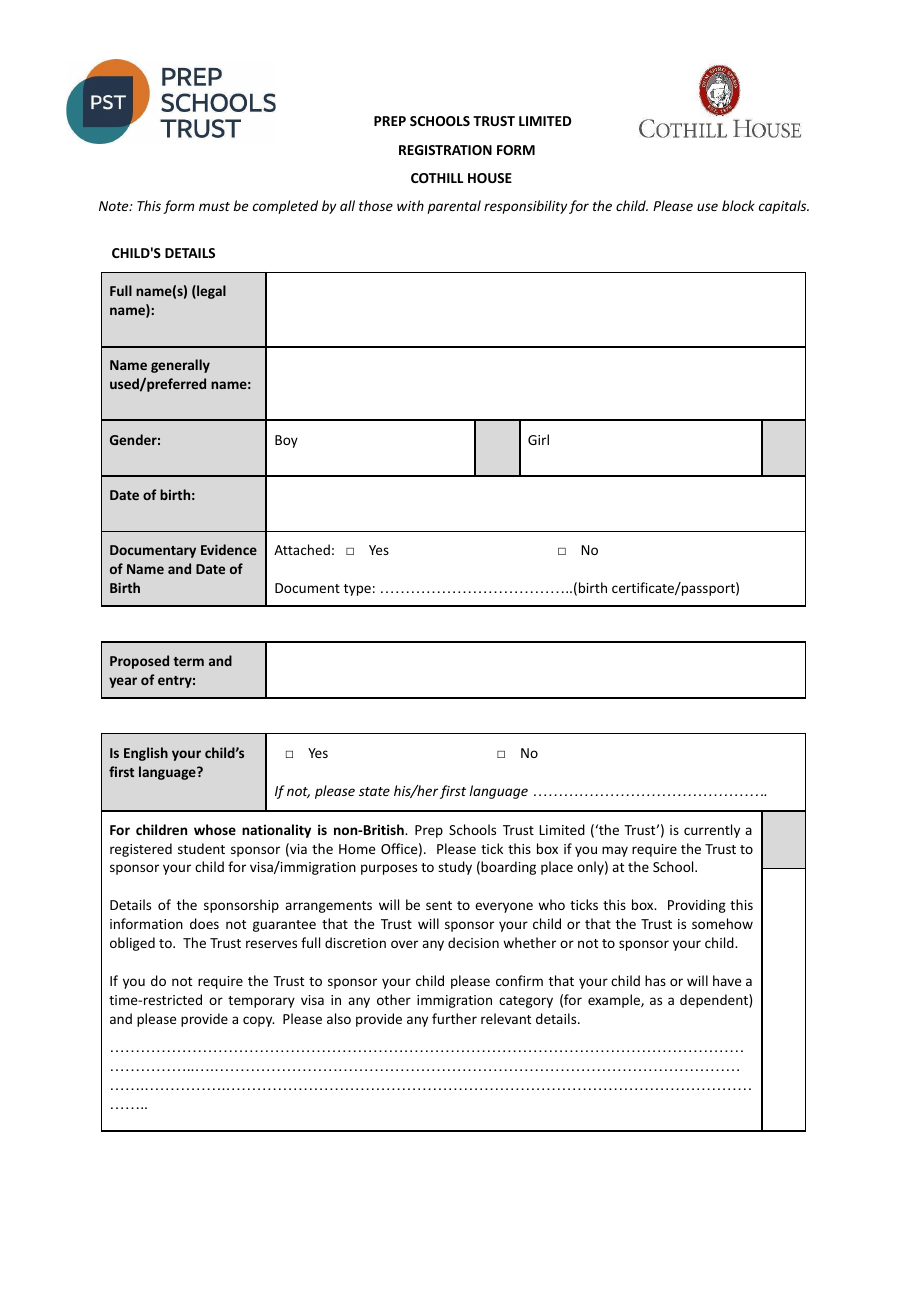  Describe the element at coordinates (712, 831) in the document. I see `currently` at that location.
